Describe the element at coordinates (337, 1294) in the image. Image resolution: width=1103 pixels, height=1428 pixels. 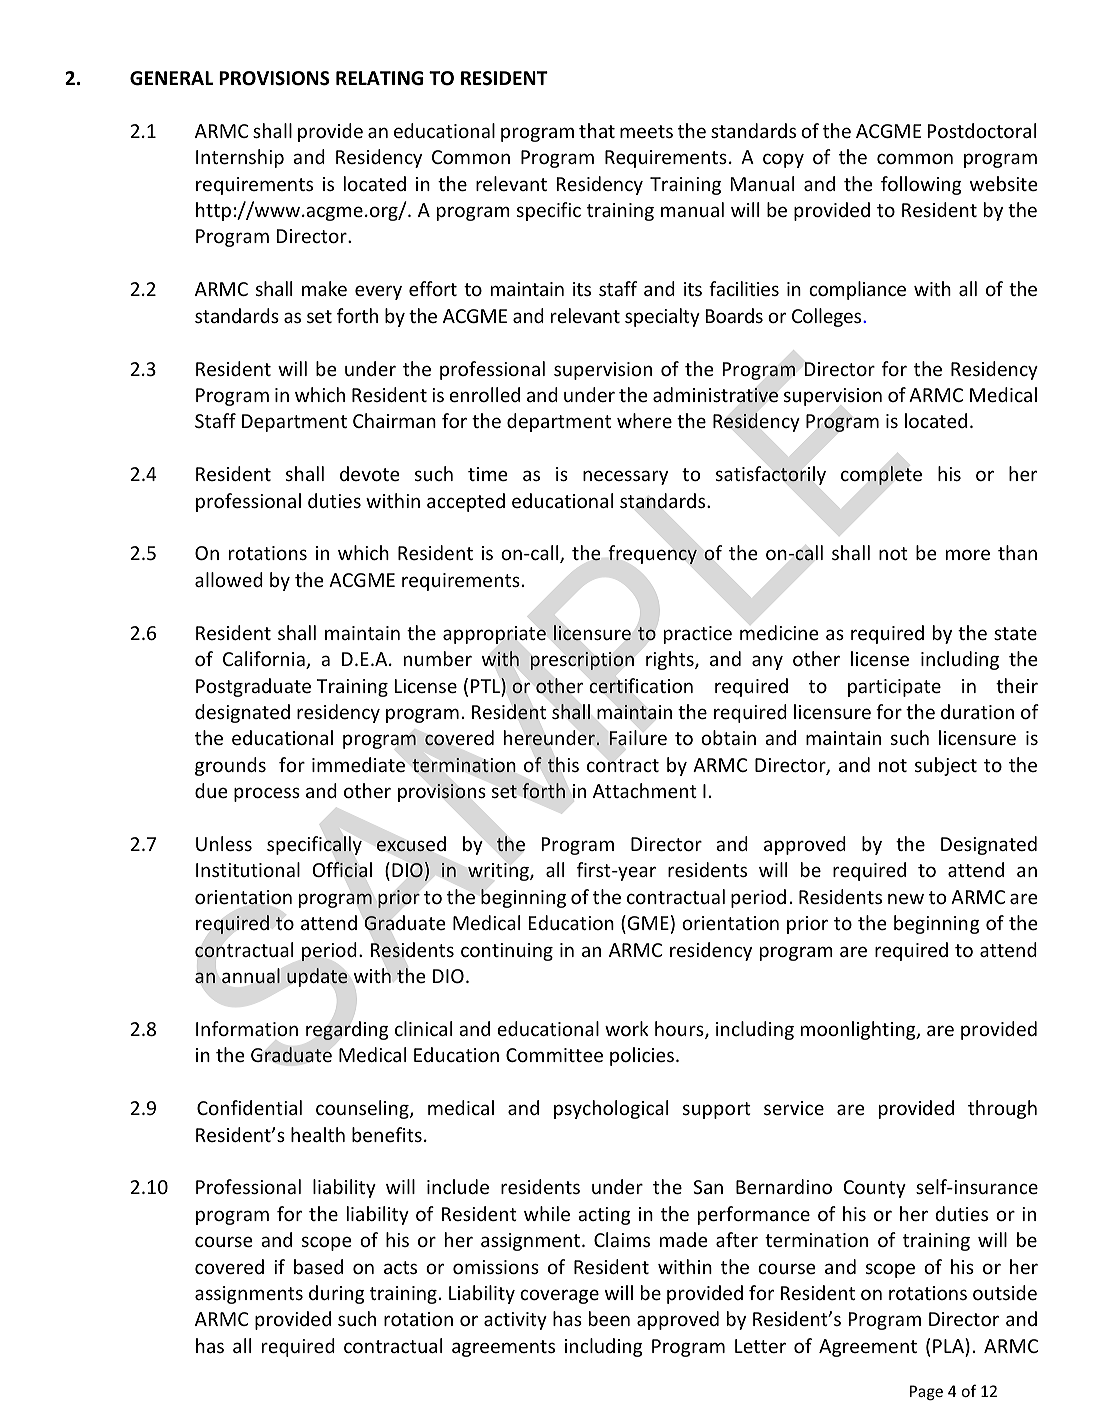
I see `during` at that location.
